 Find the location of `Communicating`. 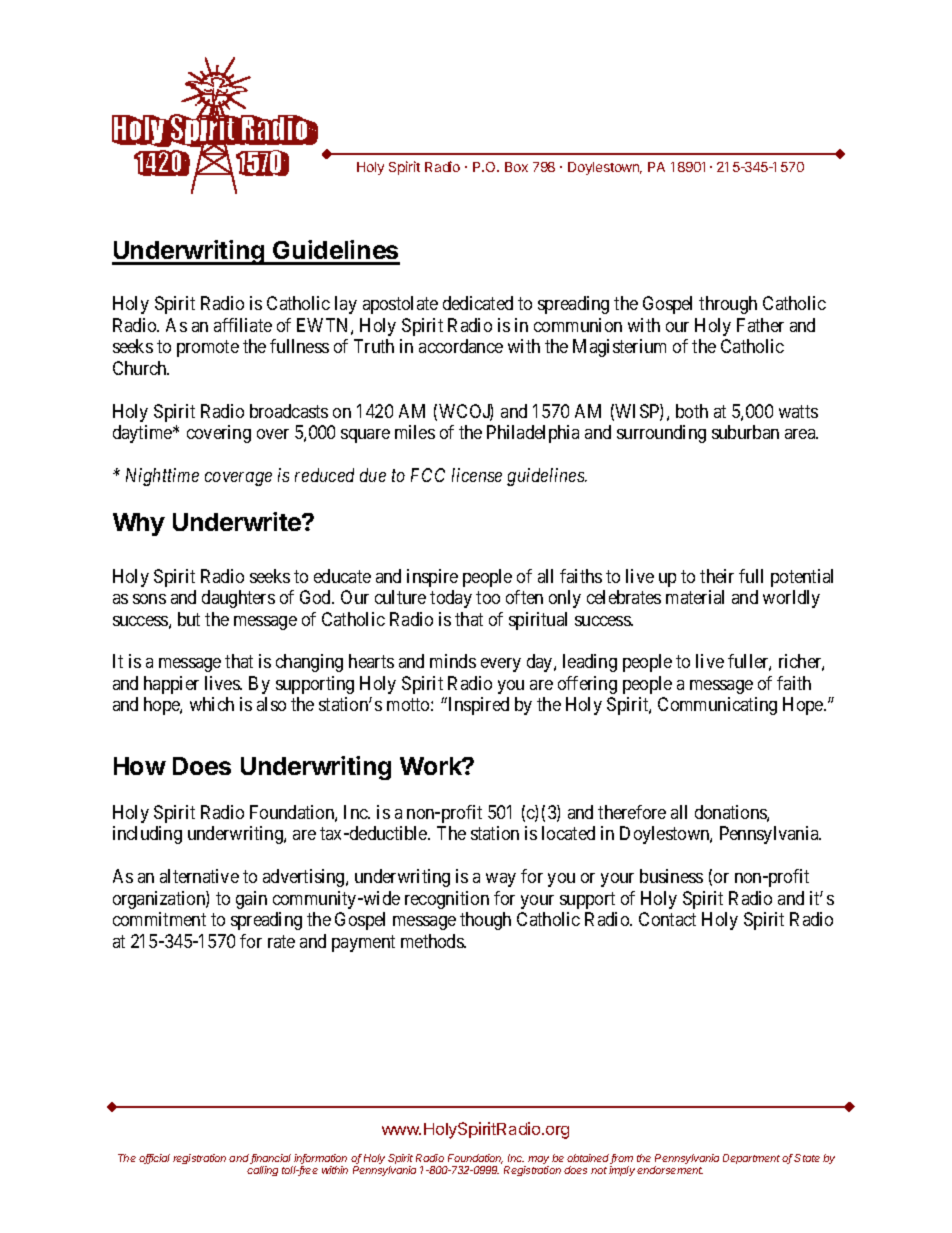

Communicating is located at coordinates (717, 706).
